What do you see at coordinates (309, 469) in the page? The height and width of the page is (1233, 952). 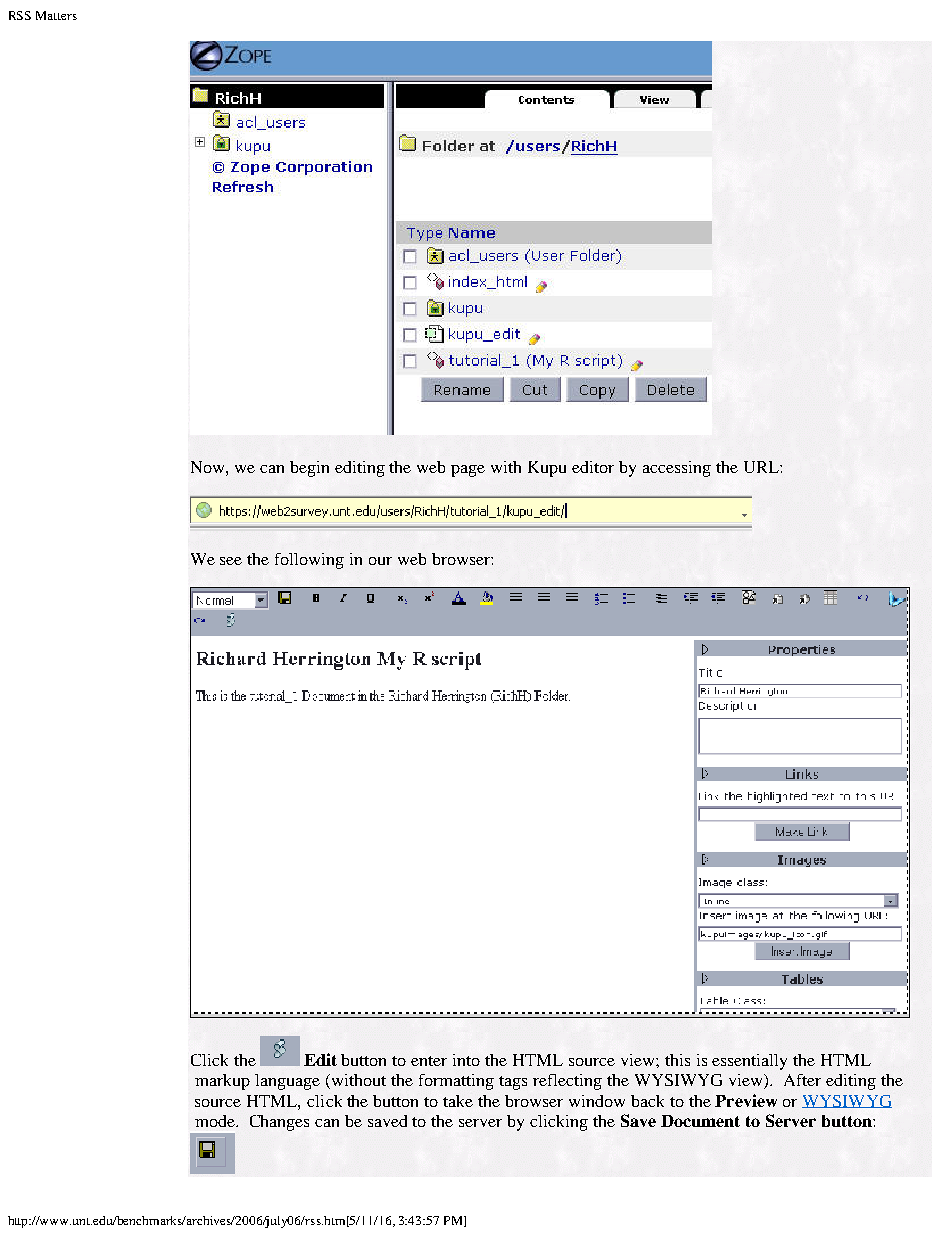 I see `begin` at bounding box center [309, 469].
